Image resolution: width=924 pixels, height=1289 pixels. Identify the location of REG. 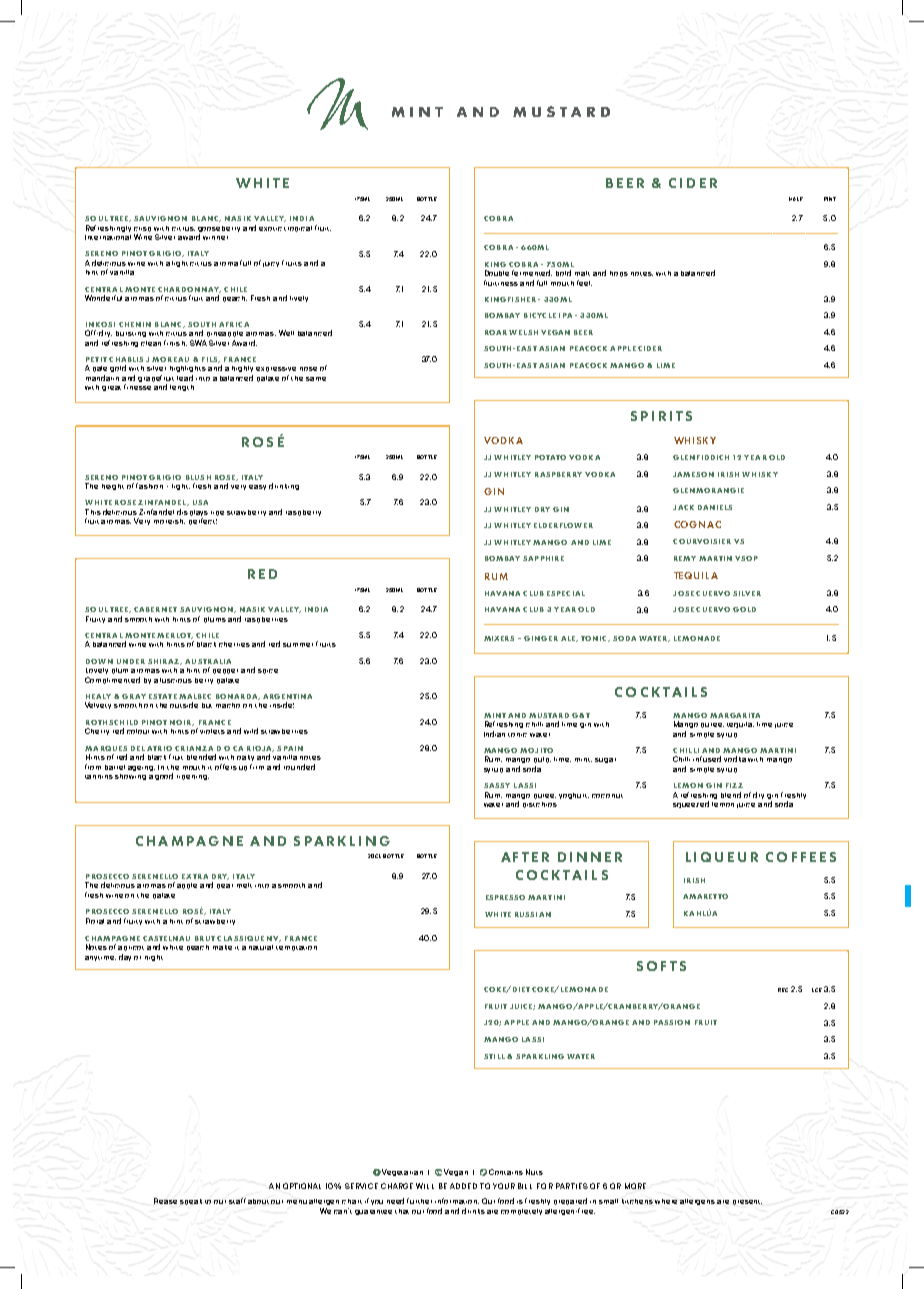
(783, 990).
